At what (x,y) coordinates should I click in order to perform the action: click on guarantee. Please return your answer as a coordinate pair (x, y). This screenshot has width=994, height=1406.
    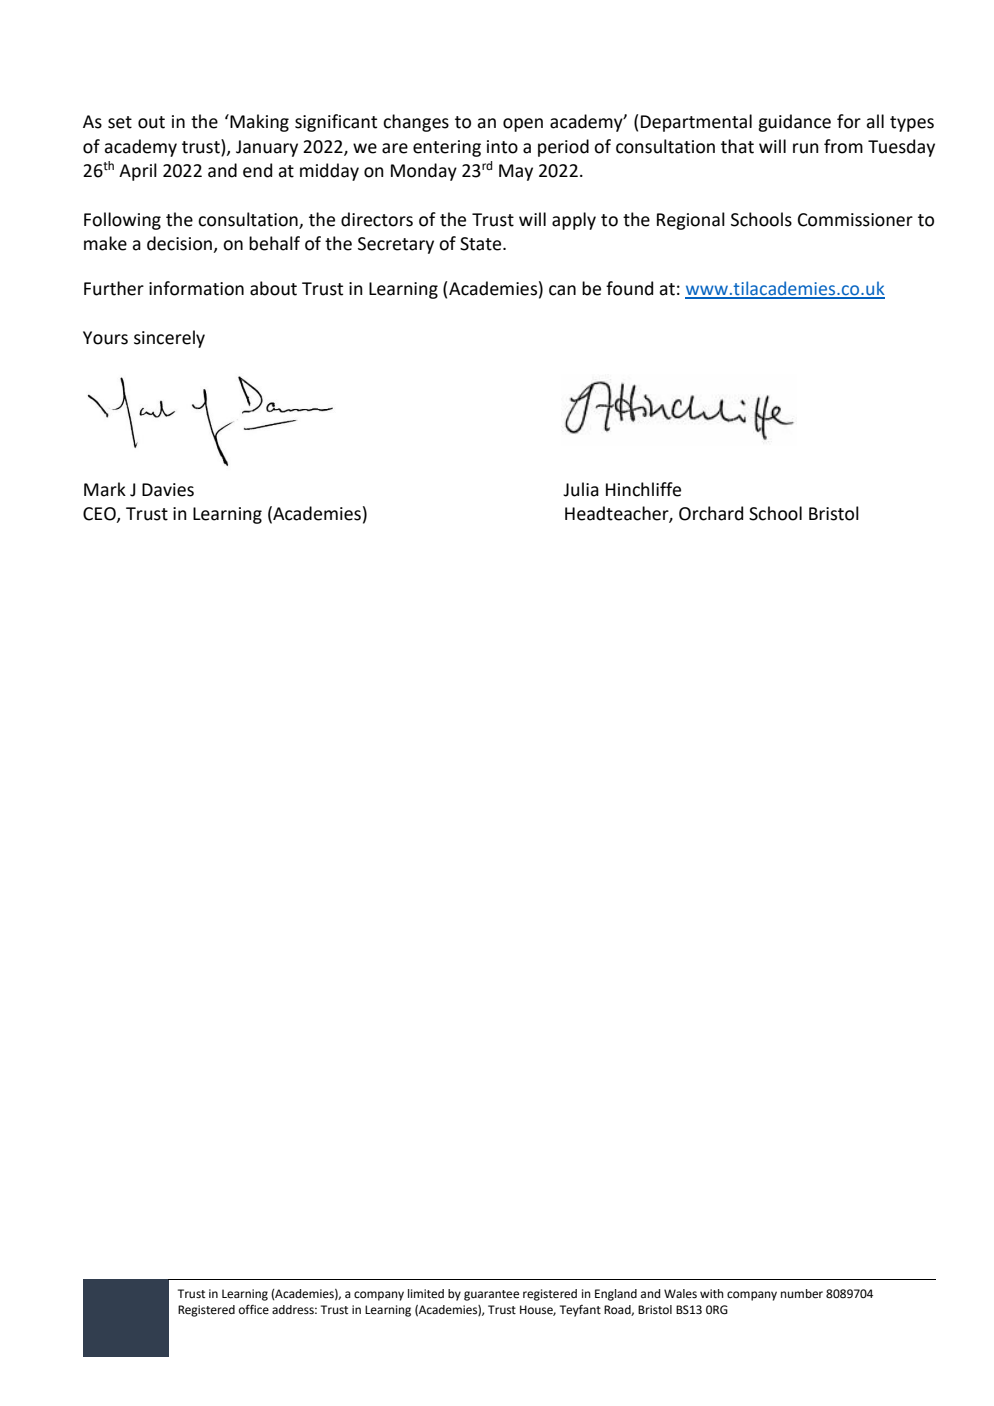
    Looking at the image, I should click on (491, 1295).
